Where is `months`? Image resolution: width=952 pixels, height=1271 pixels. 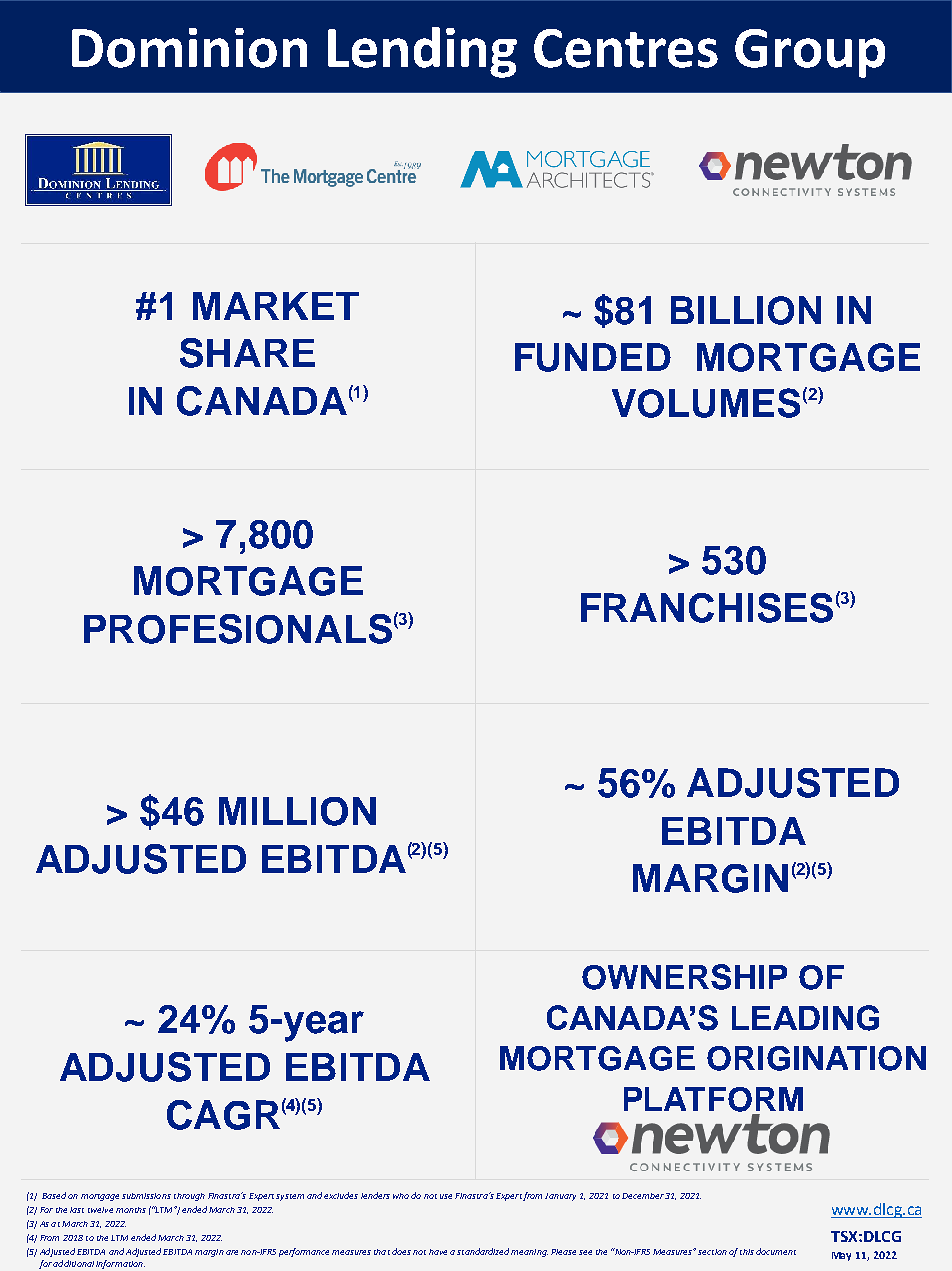 months is located at coordinates (131, 1210).
